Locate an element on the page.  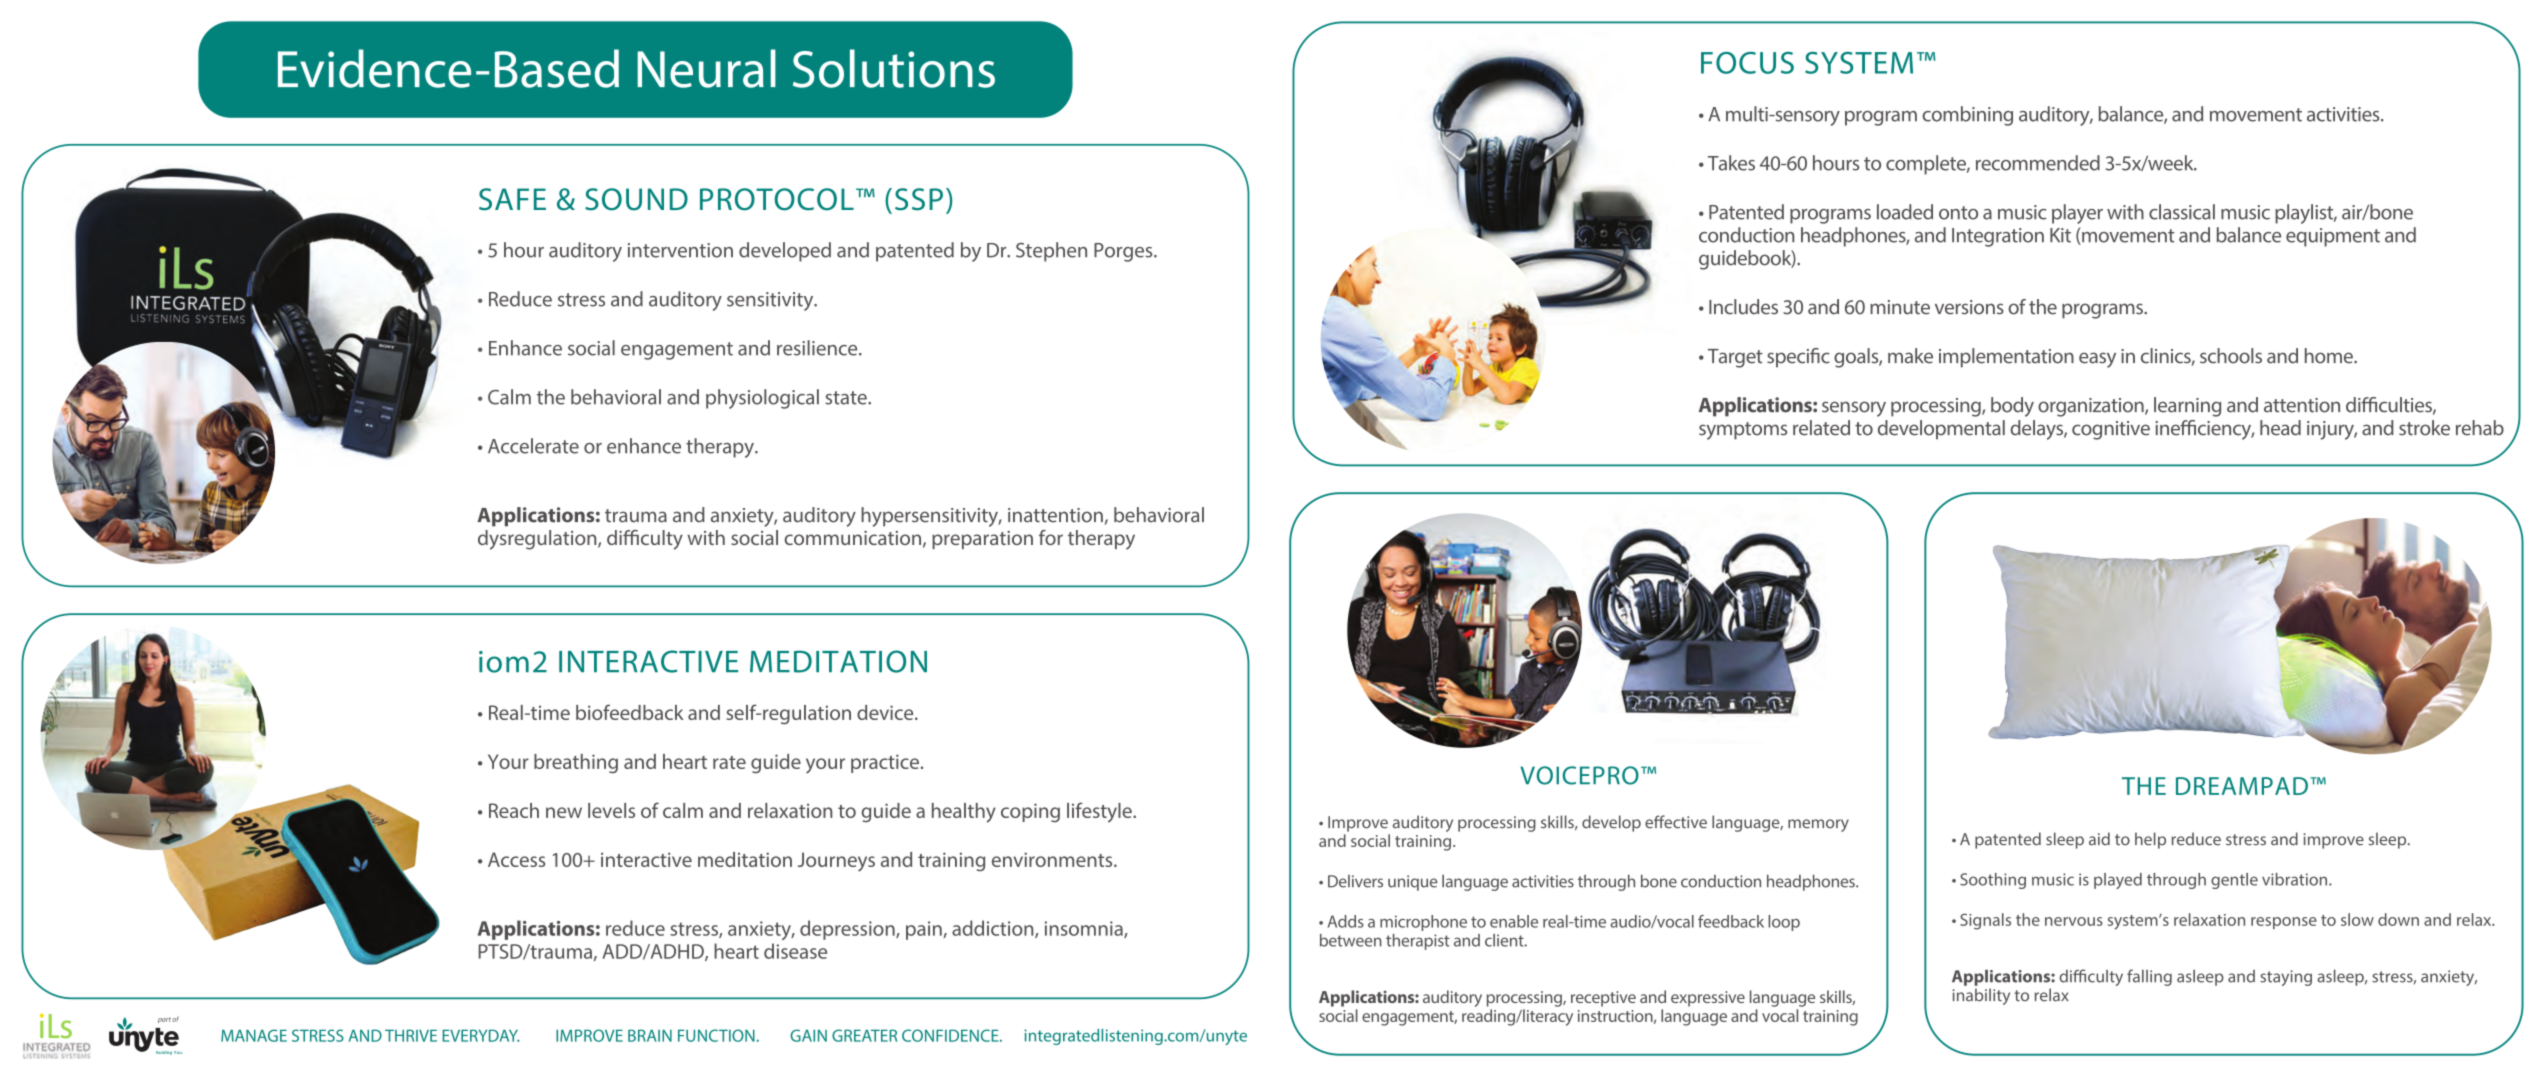
part is located at coordinates (164, 1020).
